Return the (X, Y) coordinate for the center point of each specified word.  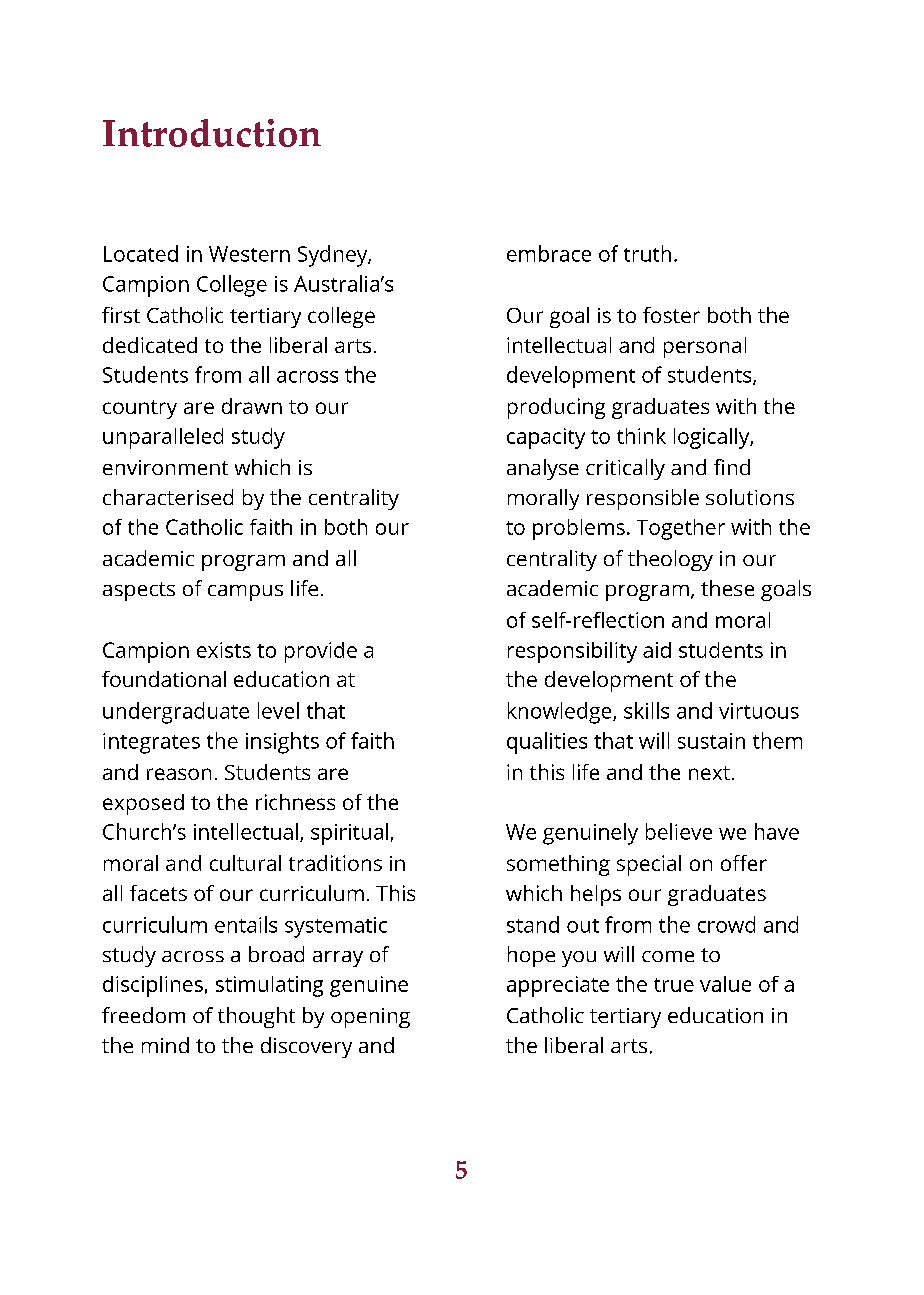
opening (370, 1018)
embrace (549, 253)
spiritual (349, 834)
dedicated (150, 345)
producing (556, 408)
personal (705, 347)
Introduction (212, 133)
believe (679, 831)
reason (179, 774)
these (727, 588)
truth (647, 253)
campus (245, 593)
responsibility (572, 652)
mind (165, 1045)
